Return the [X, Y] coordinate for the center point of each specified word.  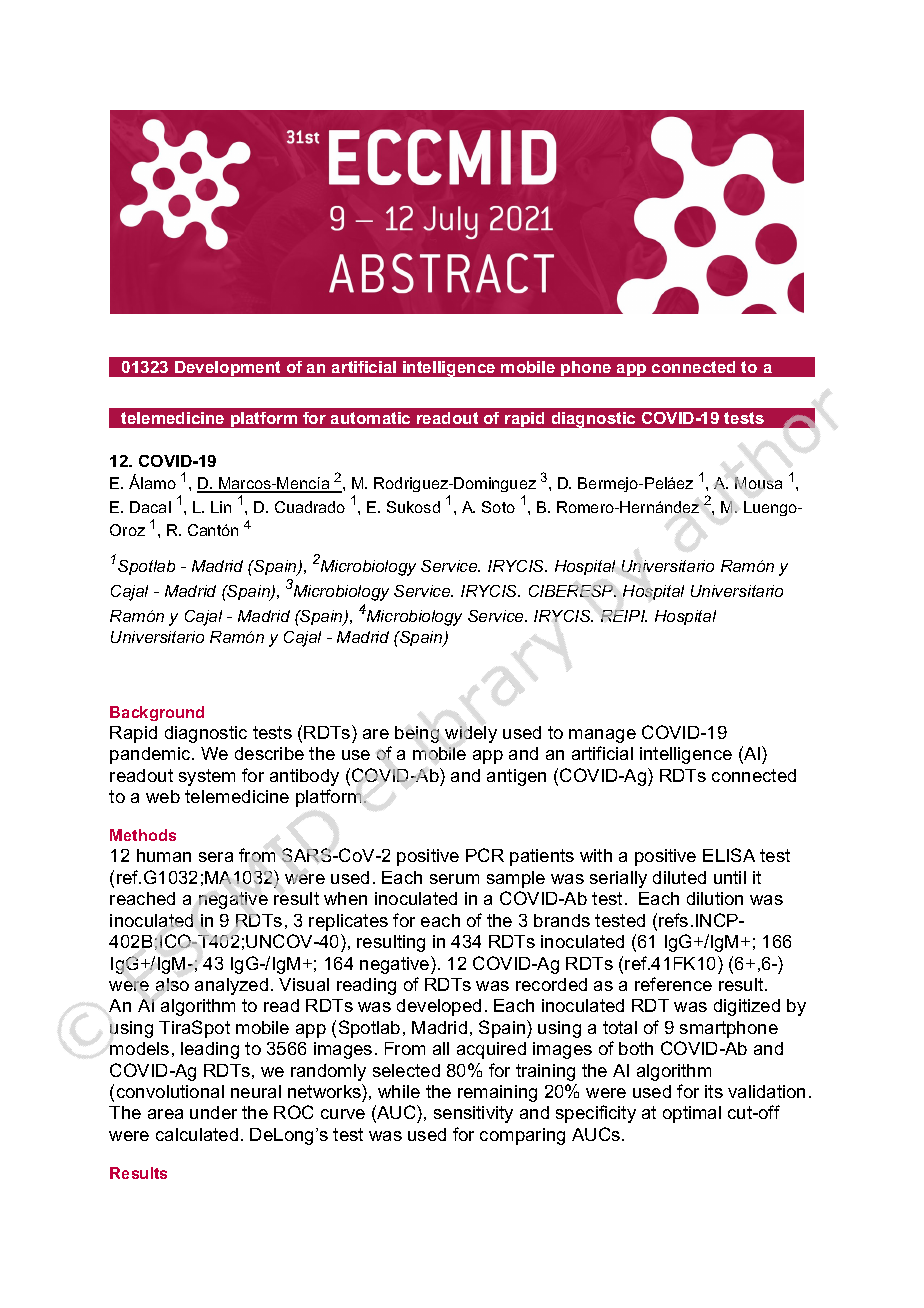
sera [216, 857]
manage [602, 736]
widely [471, 734]
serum [454, 879]
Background [157, 713]
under [213, 1112]
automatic [370, 418]
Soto [498, 507]
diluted [679, 877]
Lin [221, 507]
